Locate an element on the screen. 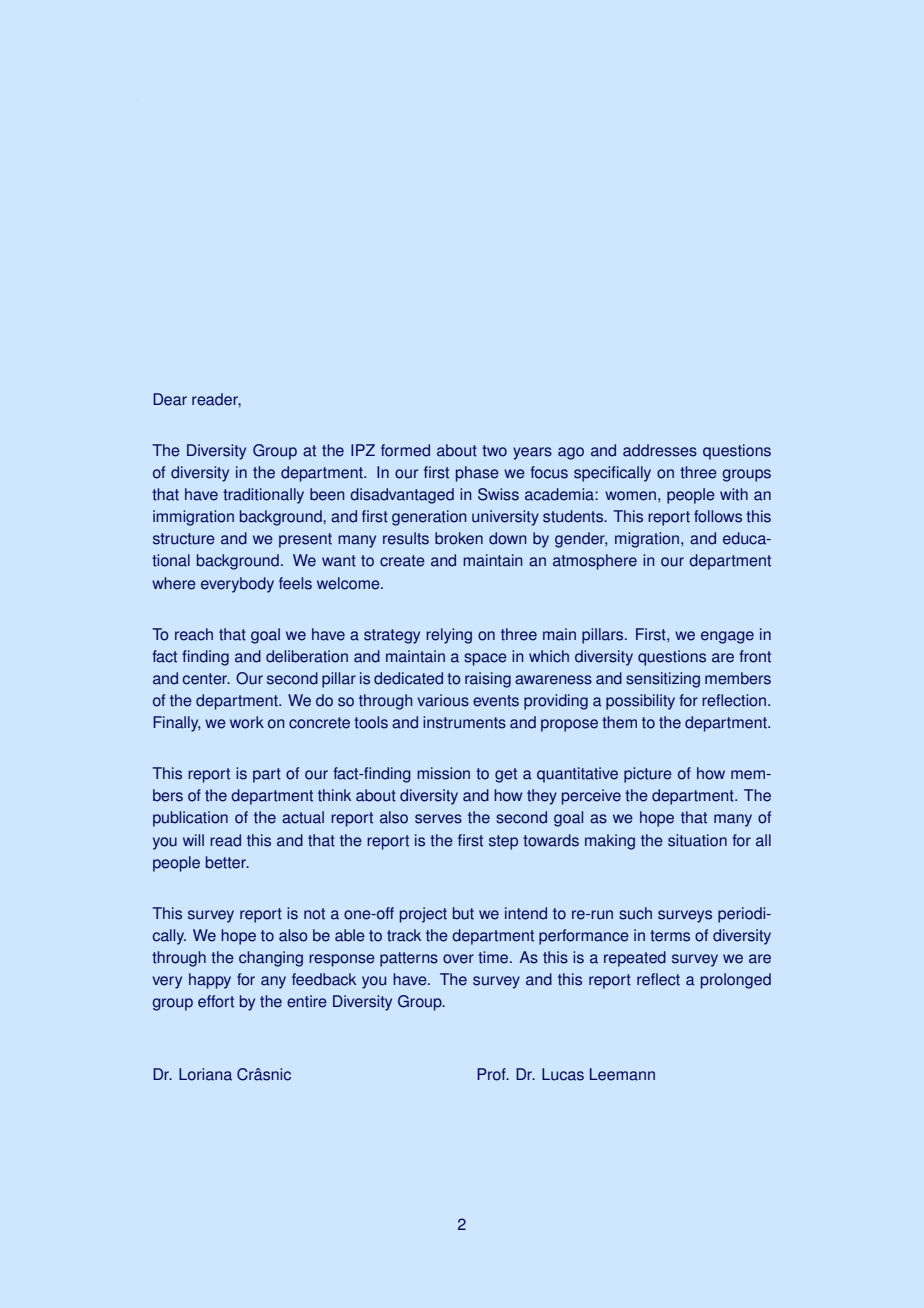  instruments is located at coordinates (464, 722).
